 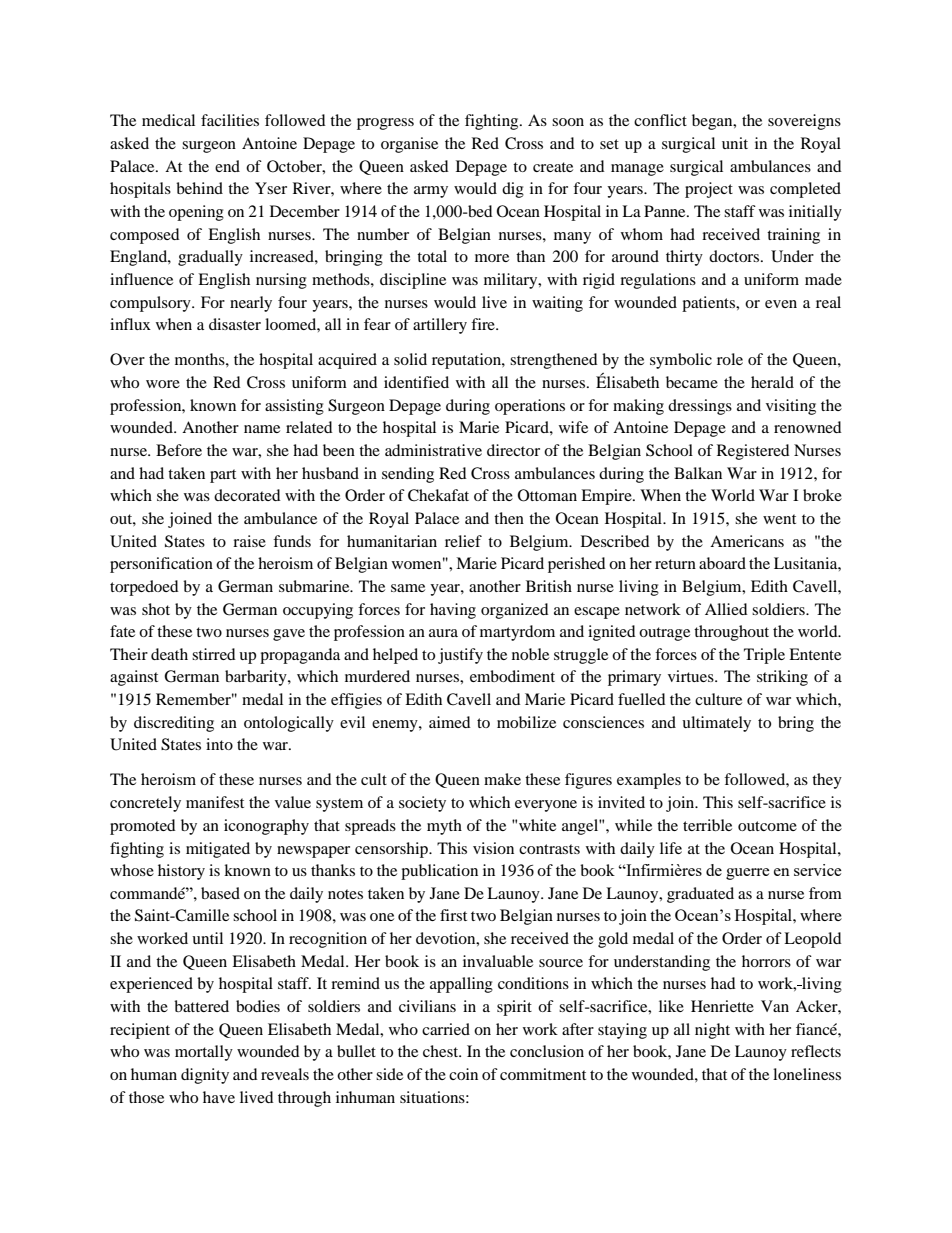 I want to click on shot, so click(x=156, y=609).
